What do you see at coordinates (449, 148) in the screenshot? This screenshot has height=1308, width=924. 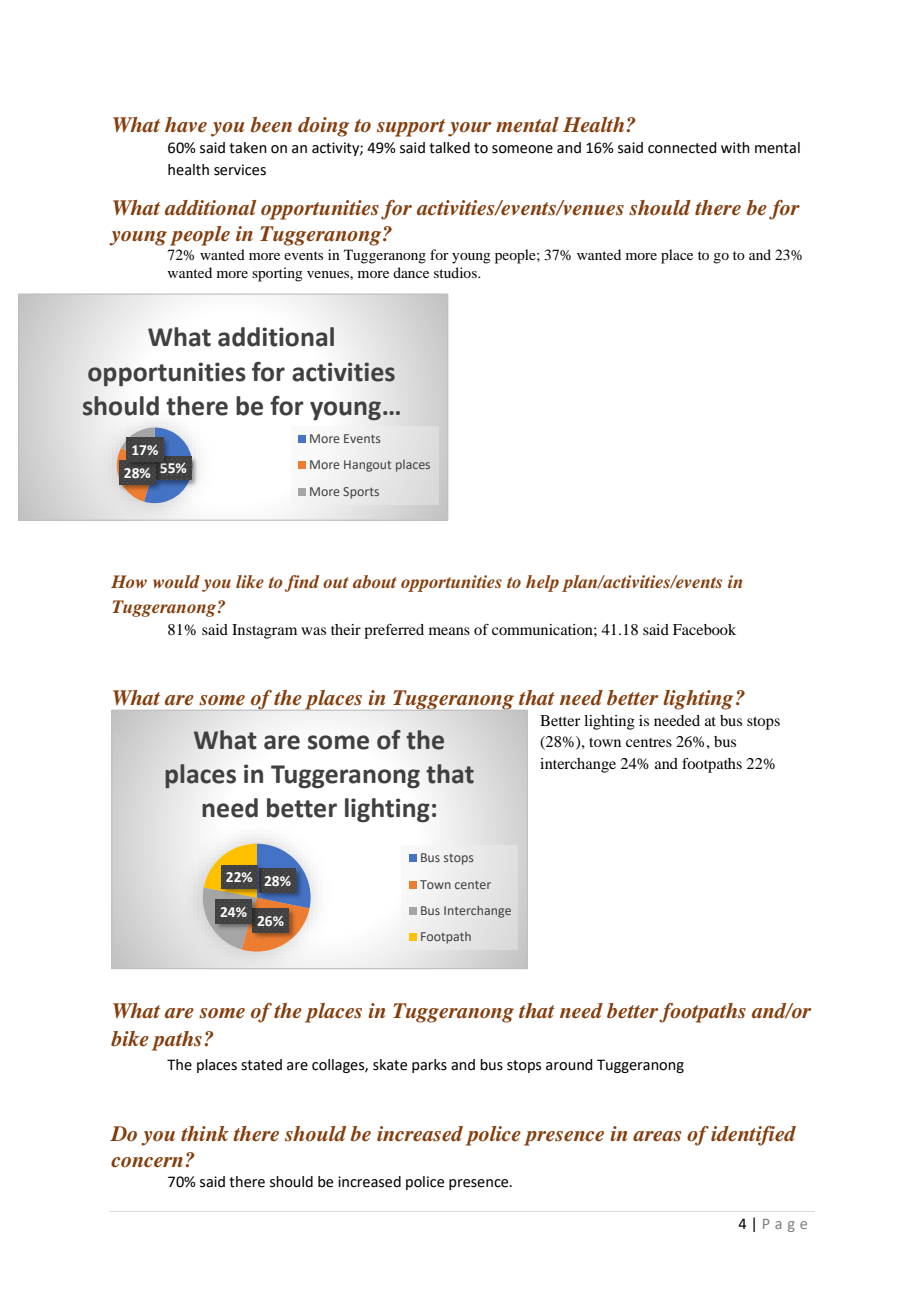 I see `talked` at bounding box center [449, 148].
